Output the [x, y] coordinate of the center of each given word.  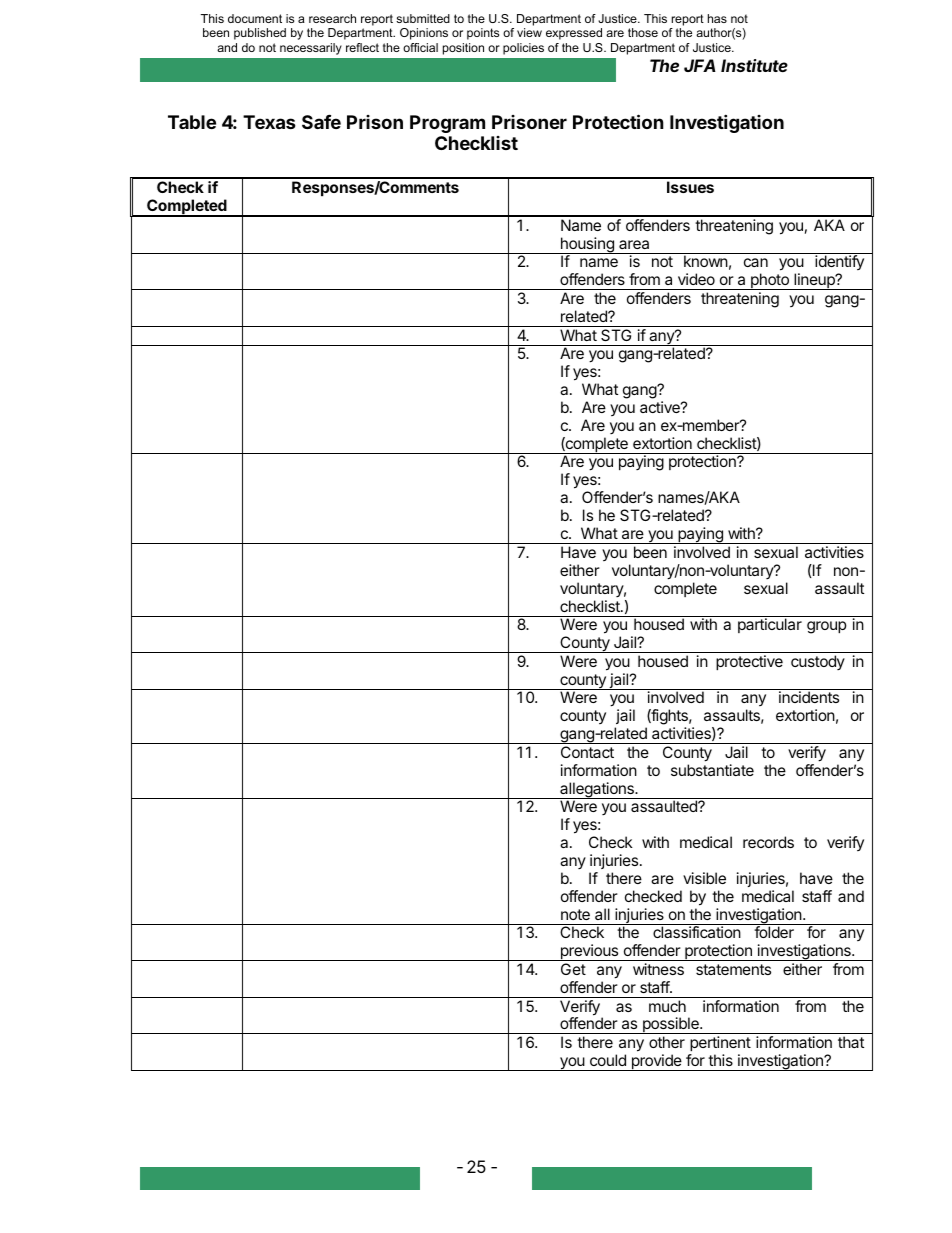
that [851, 1042]
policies [523, 49]
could [608, 1060]
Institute [754, 65]
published [260, 34]
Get [573, 969]
